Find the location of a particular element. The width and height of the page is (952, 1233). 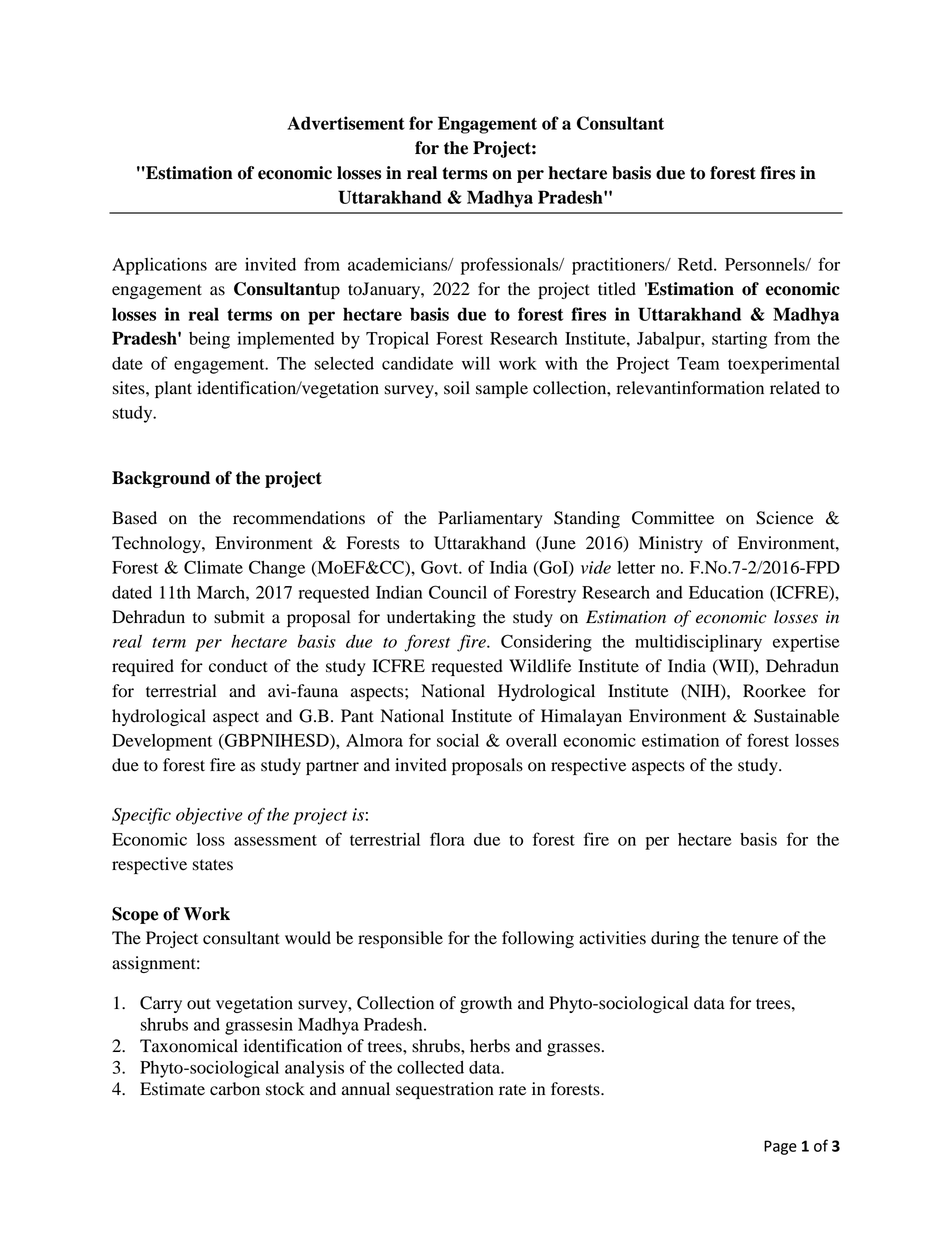

Page is located at coordinates (780, 1147).
